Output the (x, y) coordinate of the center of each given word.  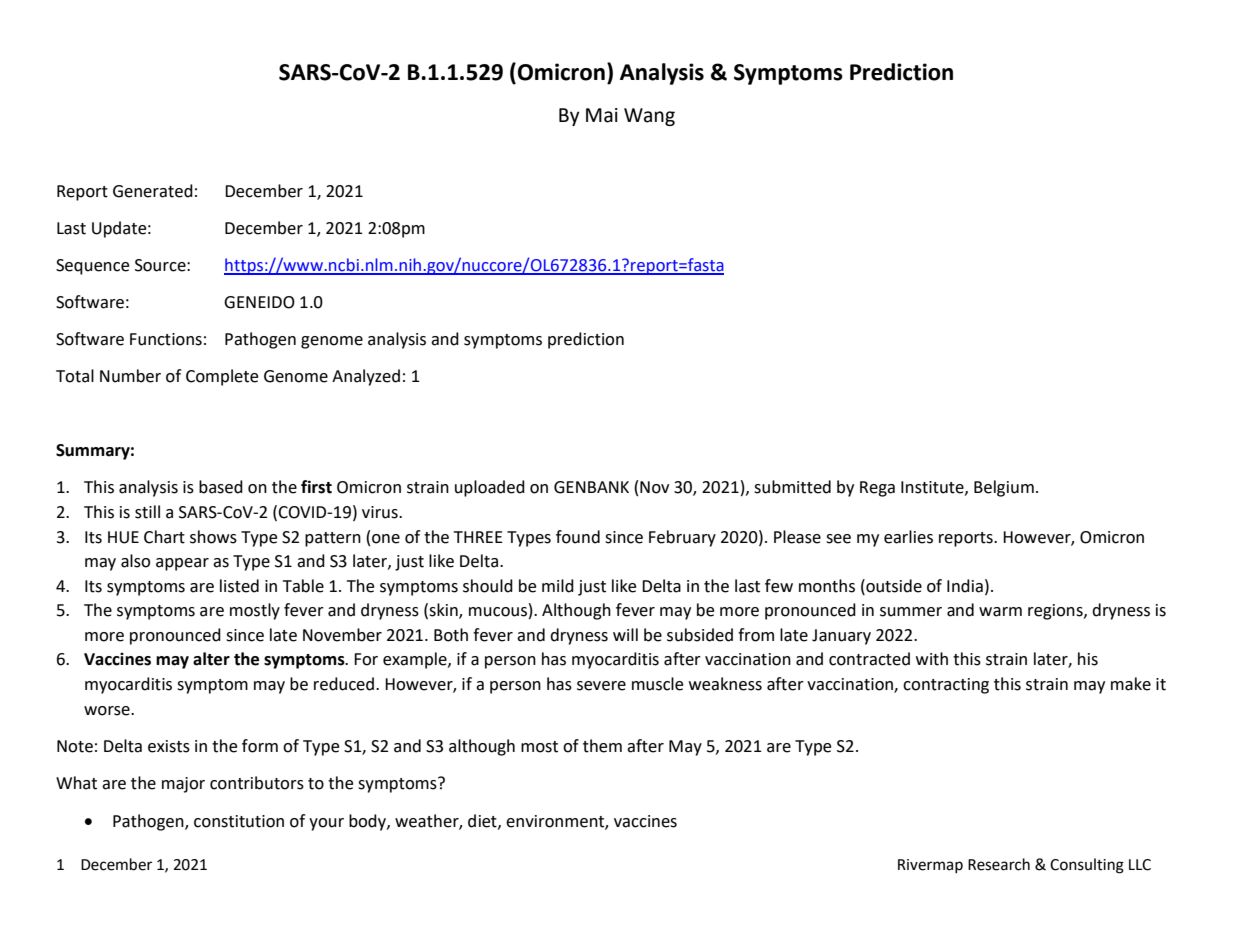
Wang (649, 117)
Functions (166, 339)
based (221, 487)
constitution (239, 821)
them (602, 746)
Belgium (1004, 488)
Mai (602, 115)
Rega (877, 489)
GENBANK (591, 487)
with (932, 659)
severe (601, 686)
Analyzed (366, 377)
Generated (153, 191)
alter (211, 659)
